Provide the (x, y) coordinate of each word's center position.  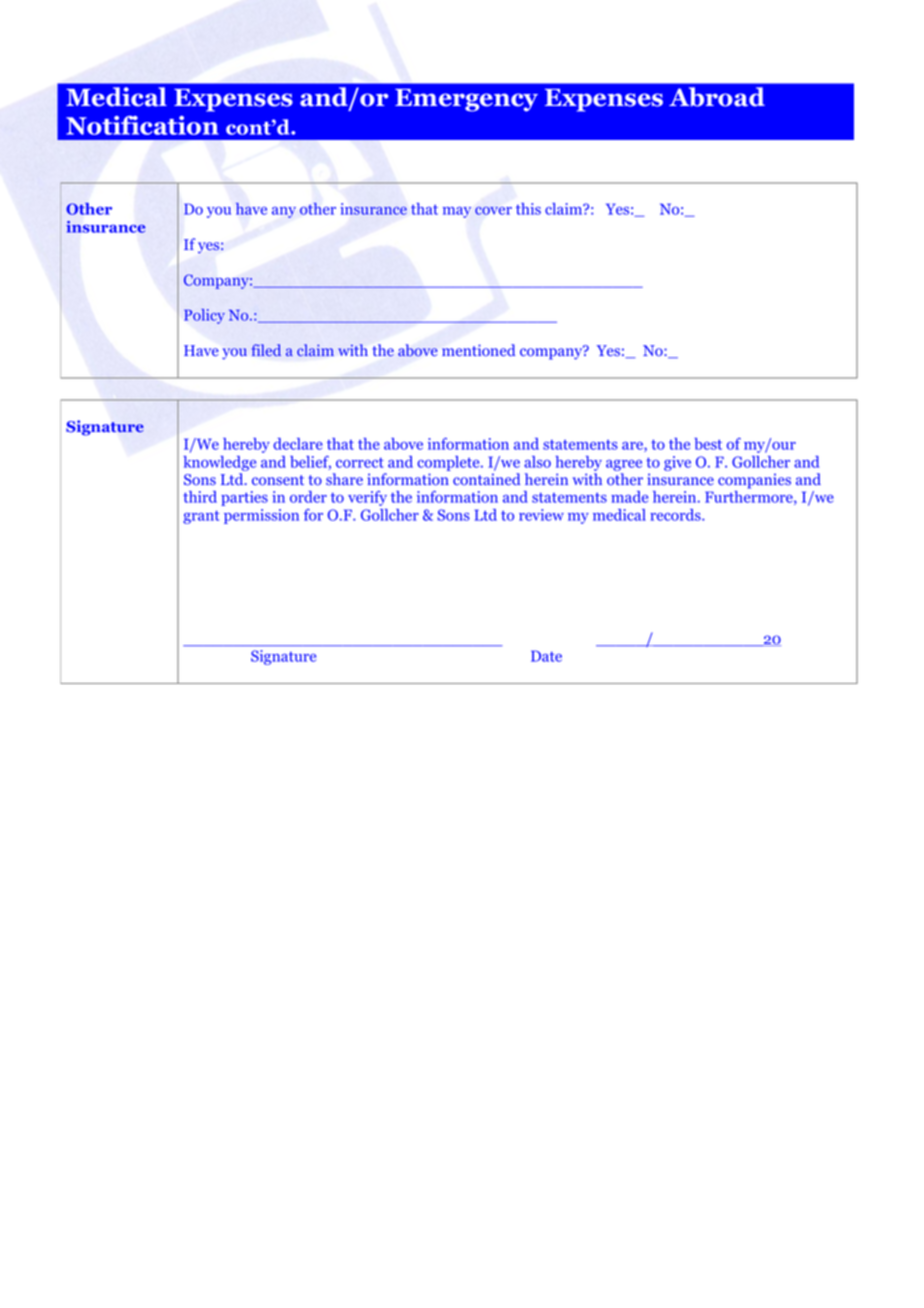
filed (266, 350)
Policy (204, 316)
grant (201, 517)
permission (261, 516)
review (541, 515)
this (528, 209)
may (457, 212)
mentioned (478, 350)
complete (449, 463)
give (677, 463)
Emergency (466, 100)
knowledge (219, 463)
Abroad (717, 97)
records (676, 515)
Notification (142, 125)
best (708, 444)
